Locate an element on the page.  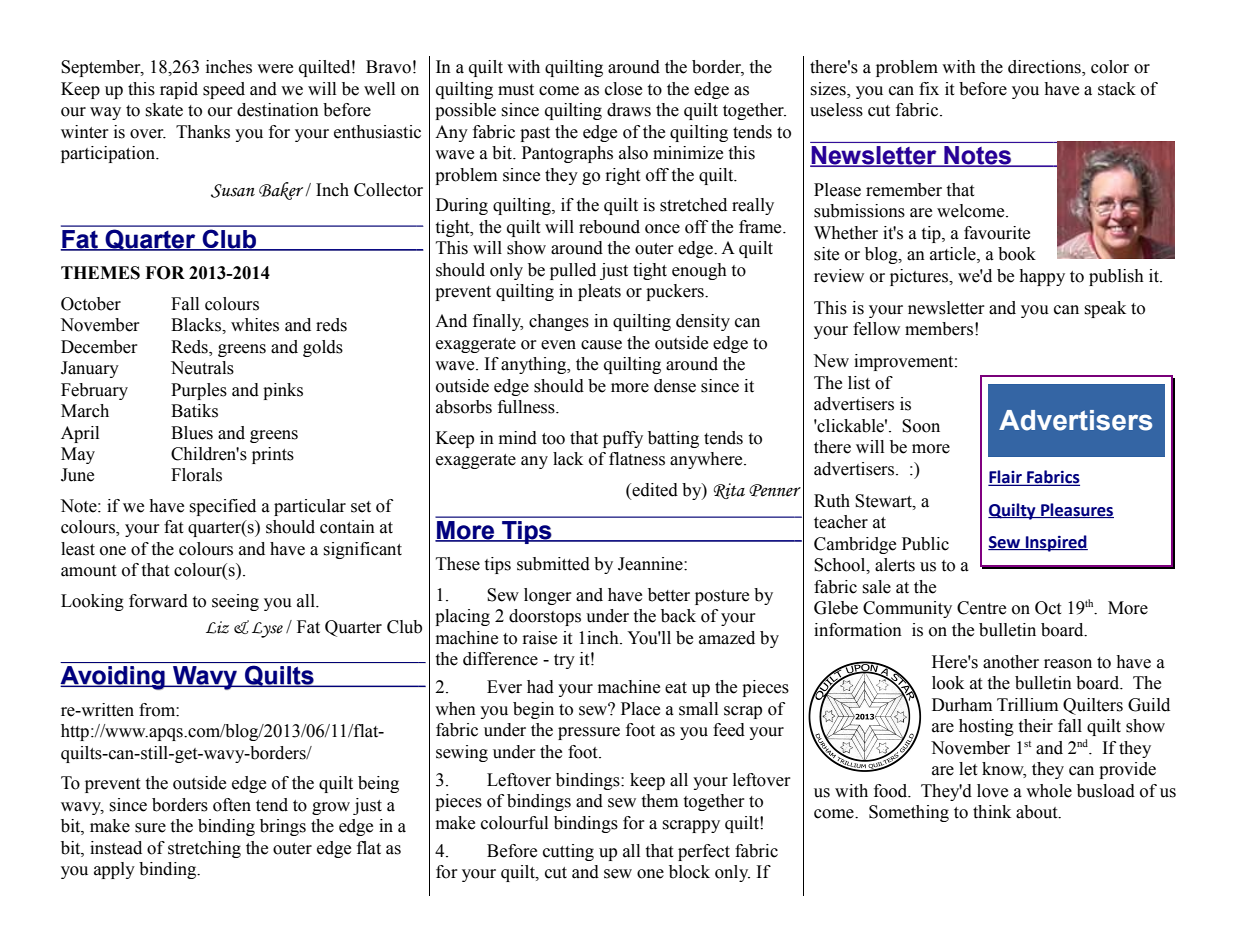
stretching is located at coordinates (204, 849).
